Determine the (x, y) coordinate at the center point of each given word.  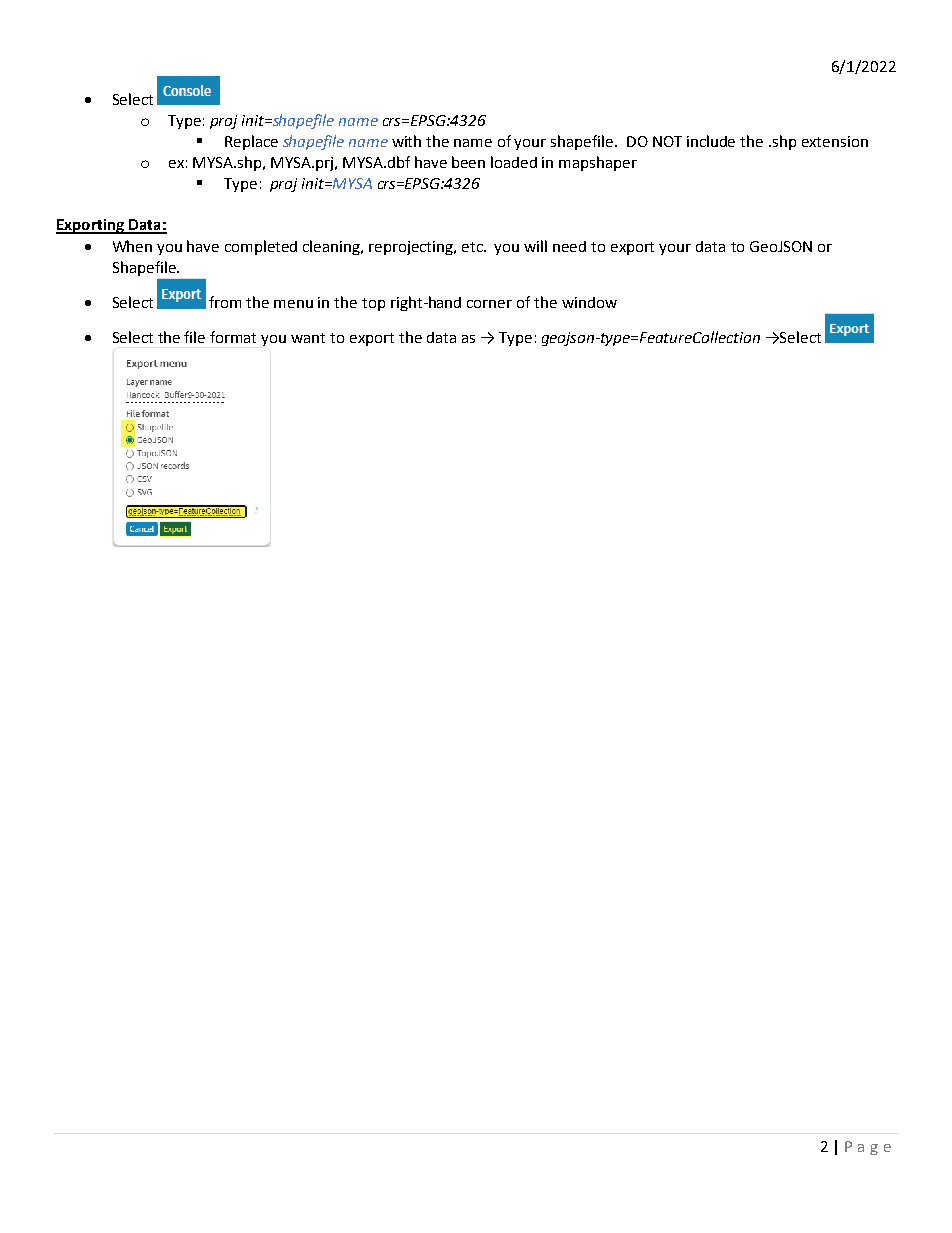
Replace (251, 142)
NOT (667, 141)
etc (474, 247)
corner (489, 304)
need (569, 246)
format (233, 337)
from (225, 302)
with (406, 141)
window (589, 302)
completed (261, 247)
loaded (514, 162)
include (711, 141)
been (468, 162)
